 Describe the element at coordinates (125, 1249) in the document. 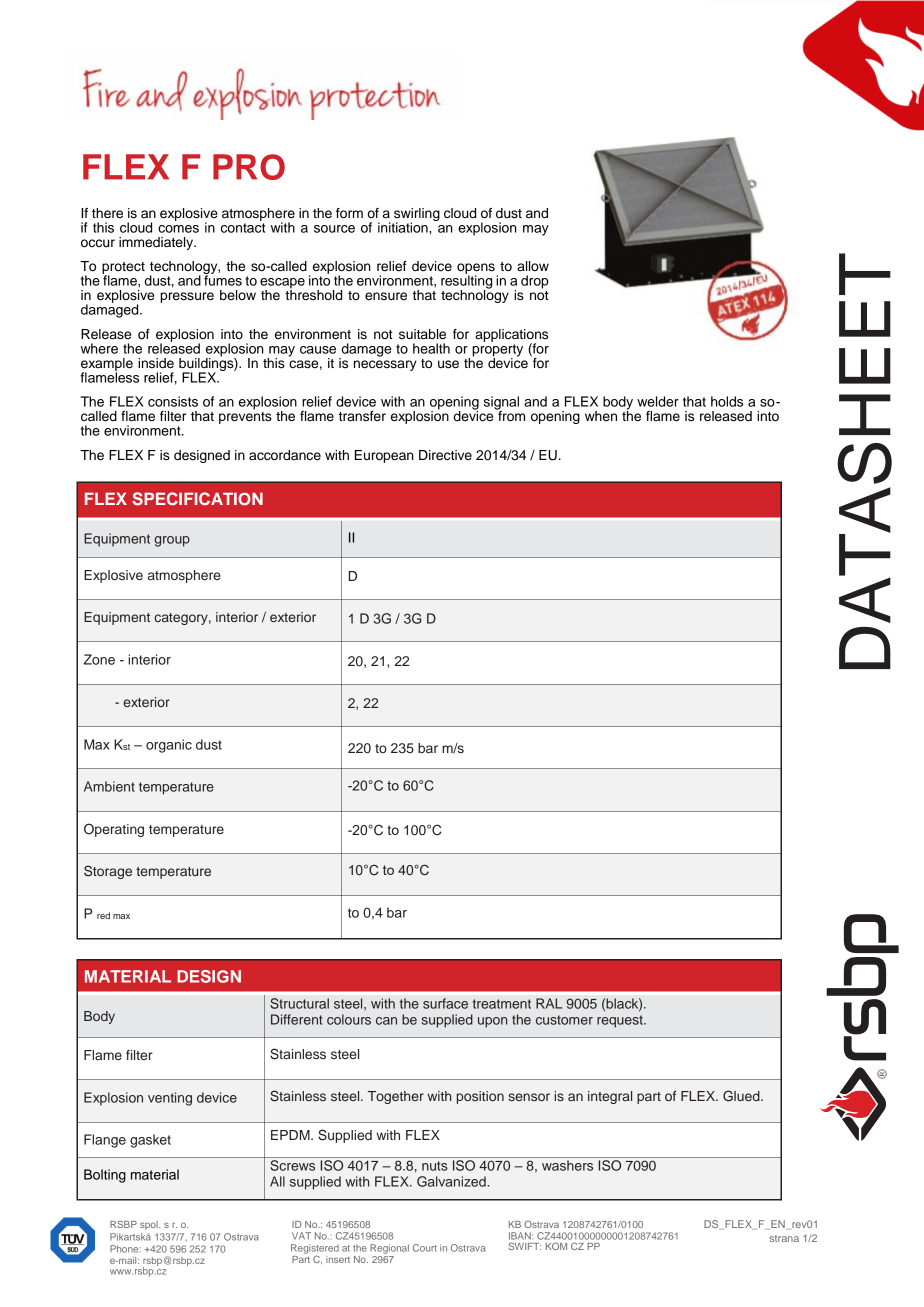

I see `Phone` at that location.
